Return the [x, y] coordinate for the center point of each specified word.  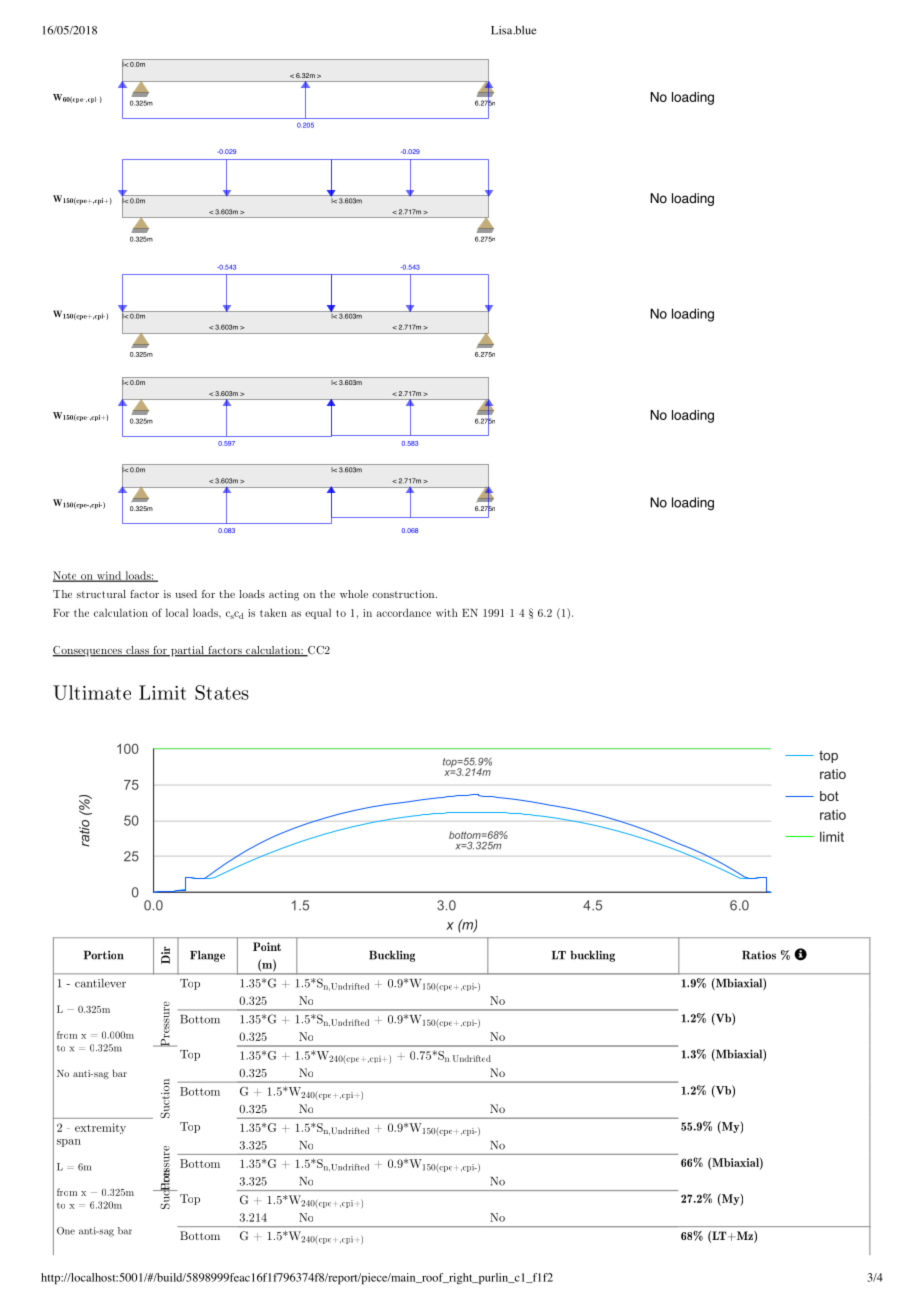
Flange [207, 956]
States [222, 692]
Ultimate [92, 692]
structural [101, 594]
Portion [104, 955]
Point [267, 946]
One [66, 1231]
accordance [404, 612]
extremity [100, 1128]
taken [273, 612]
